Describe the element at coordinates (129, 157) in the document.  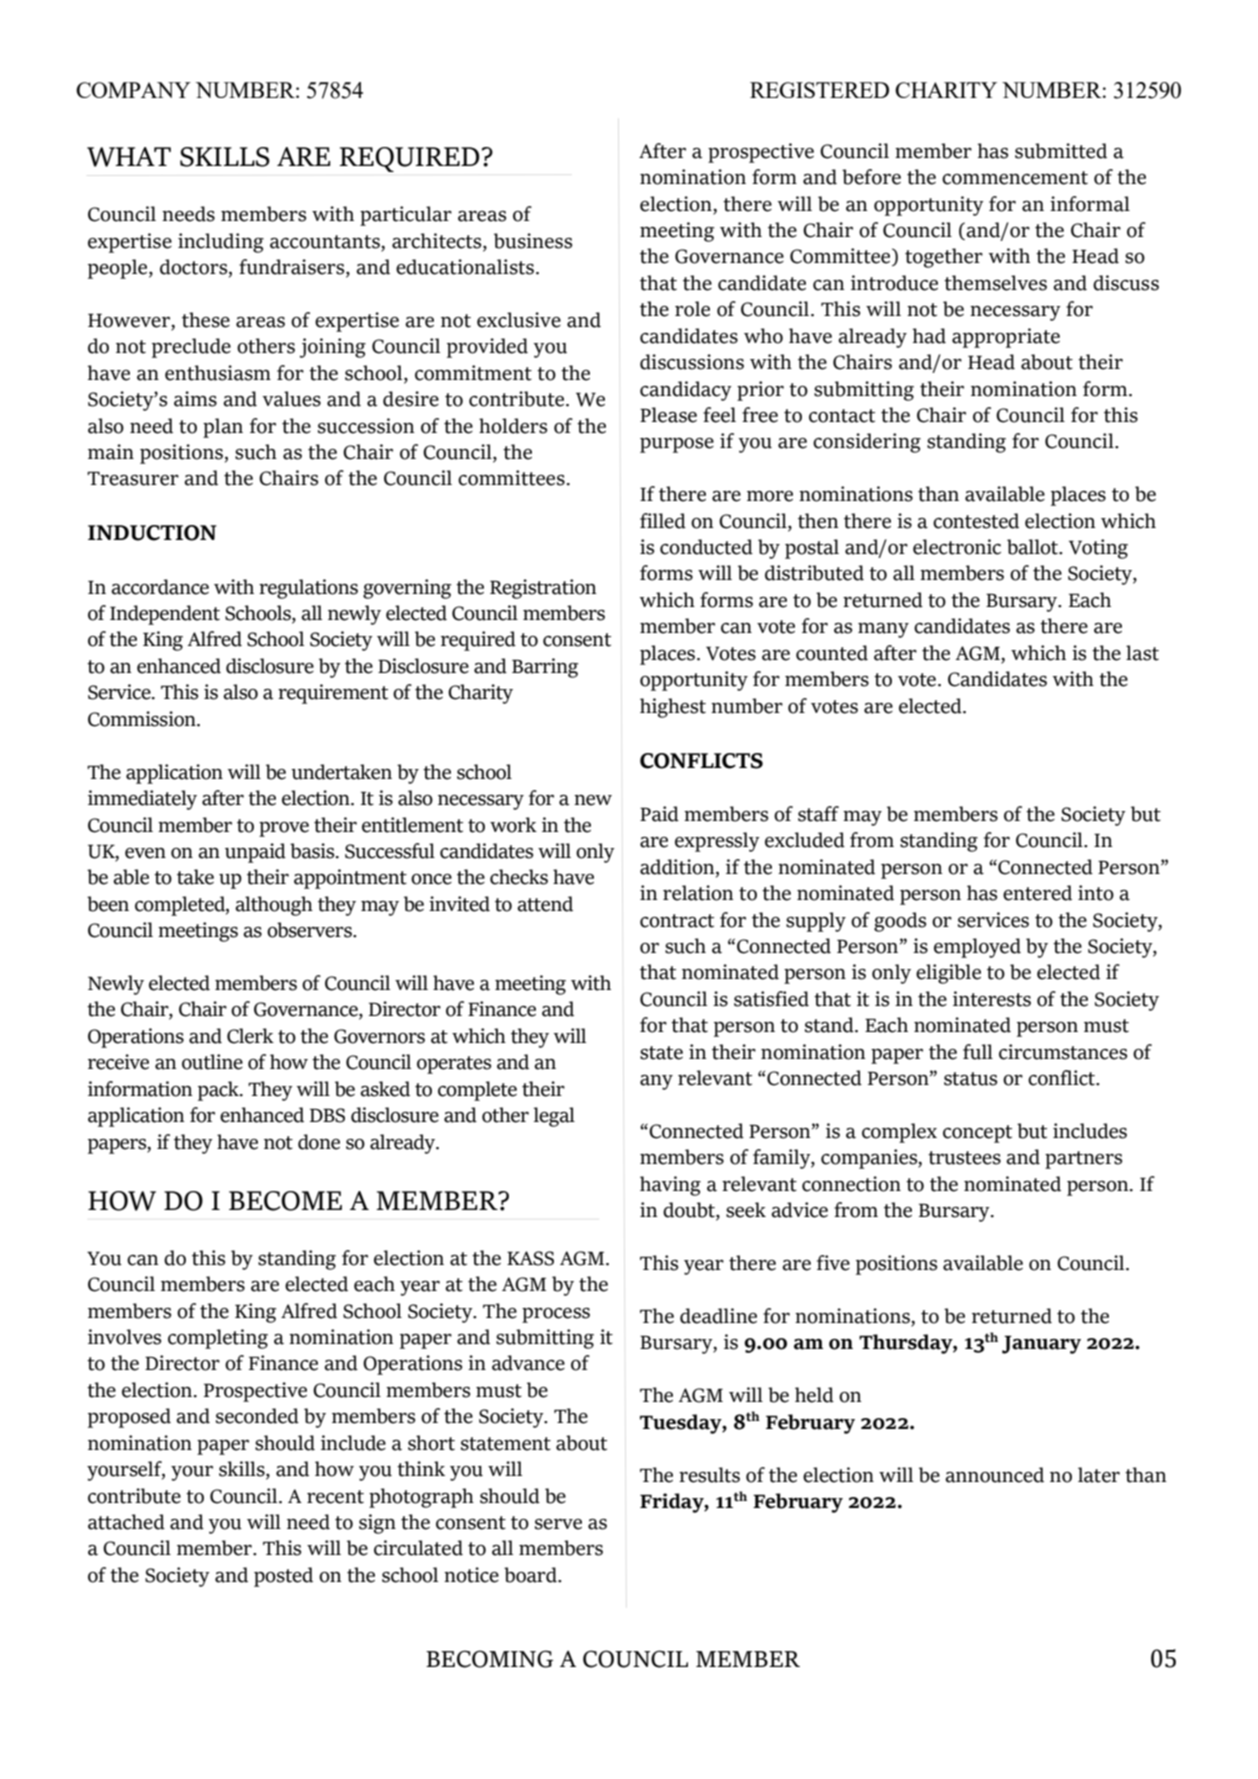
I see `WHAT` at that location.
